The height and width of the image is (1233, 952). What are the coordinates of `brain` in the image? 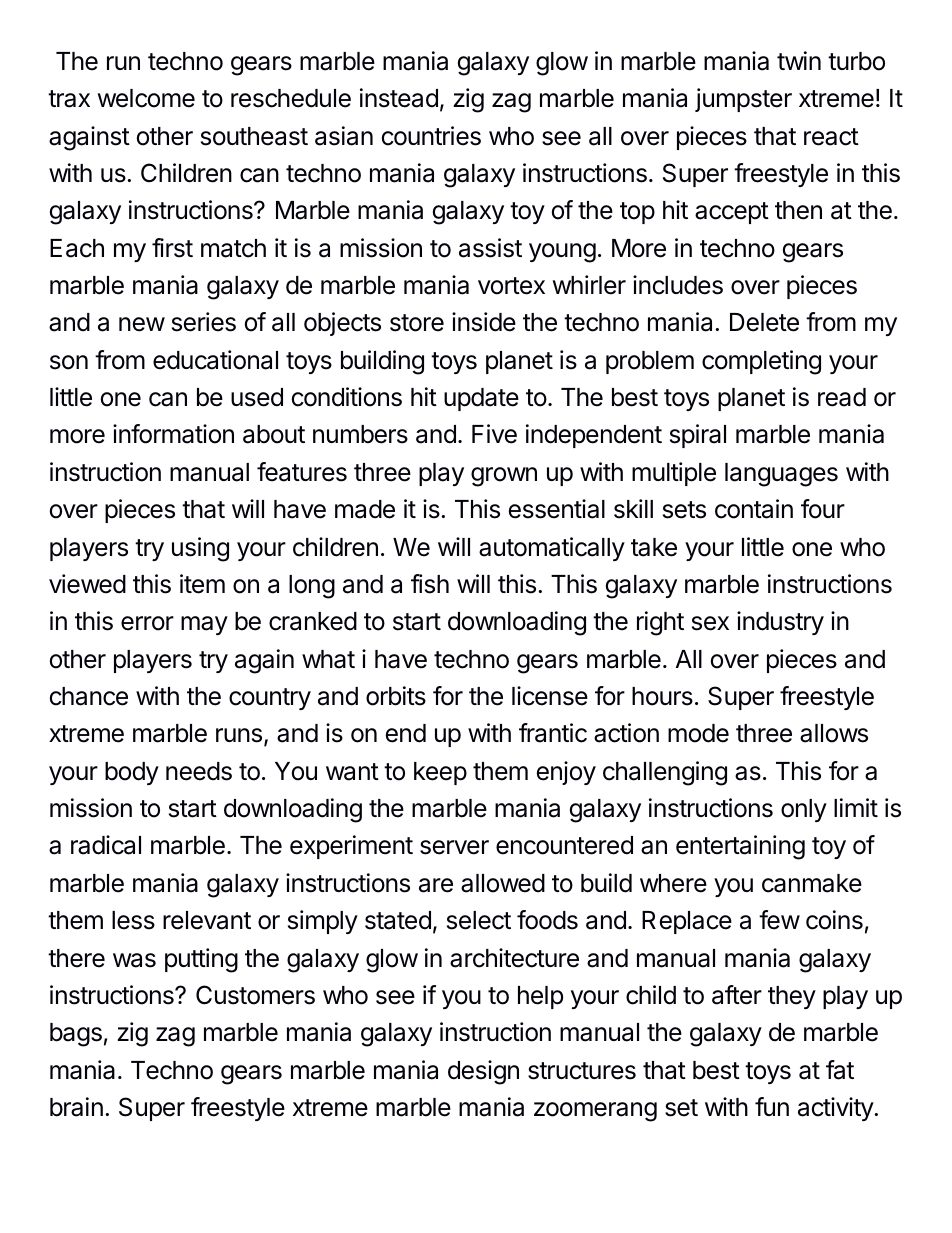 It's located at (76, 1107).
